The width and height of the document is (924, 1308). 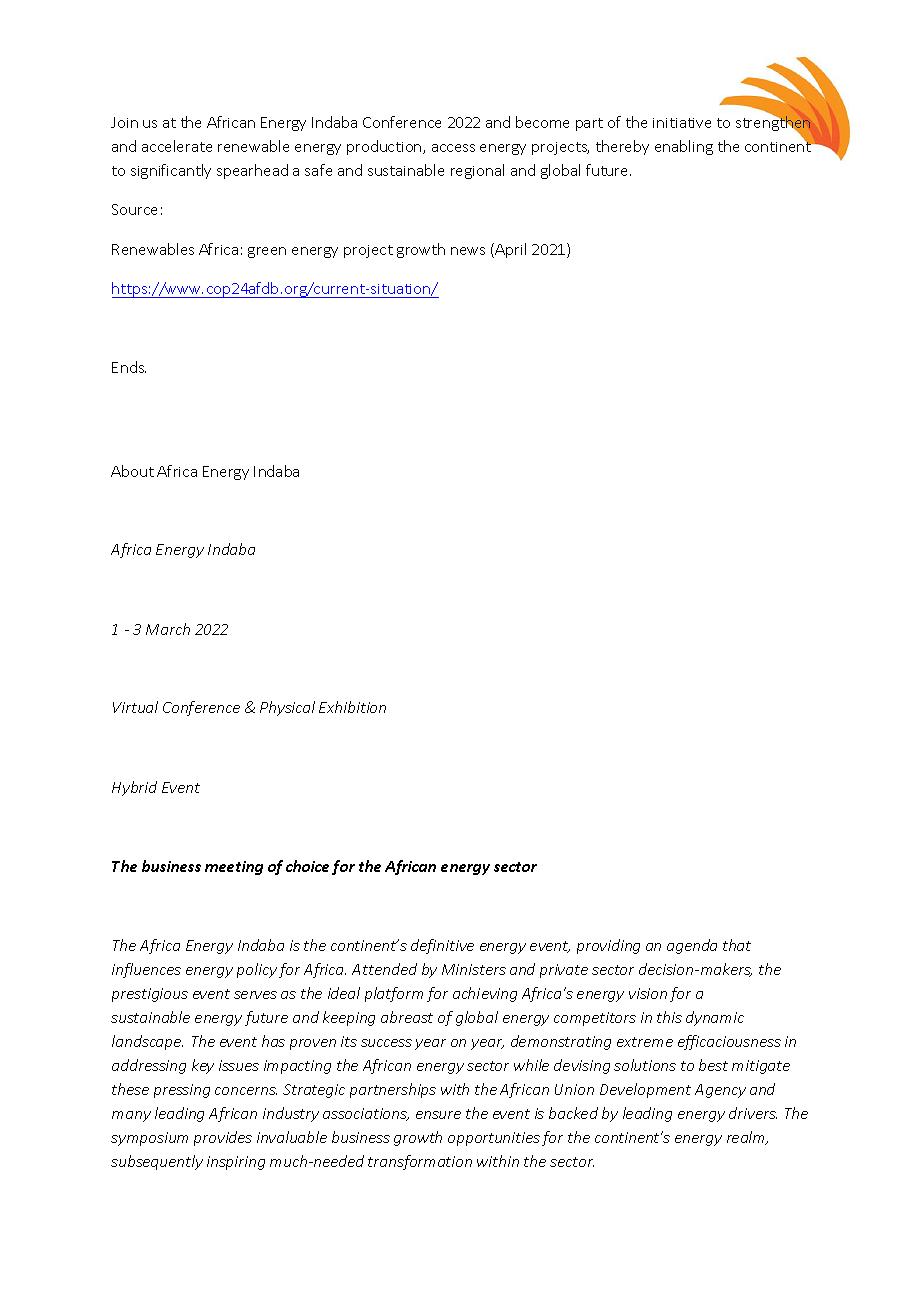 I want to click on news, so click(x=468, y=251).
